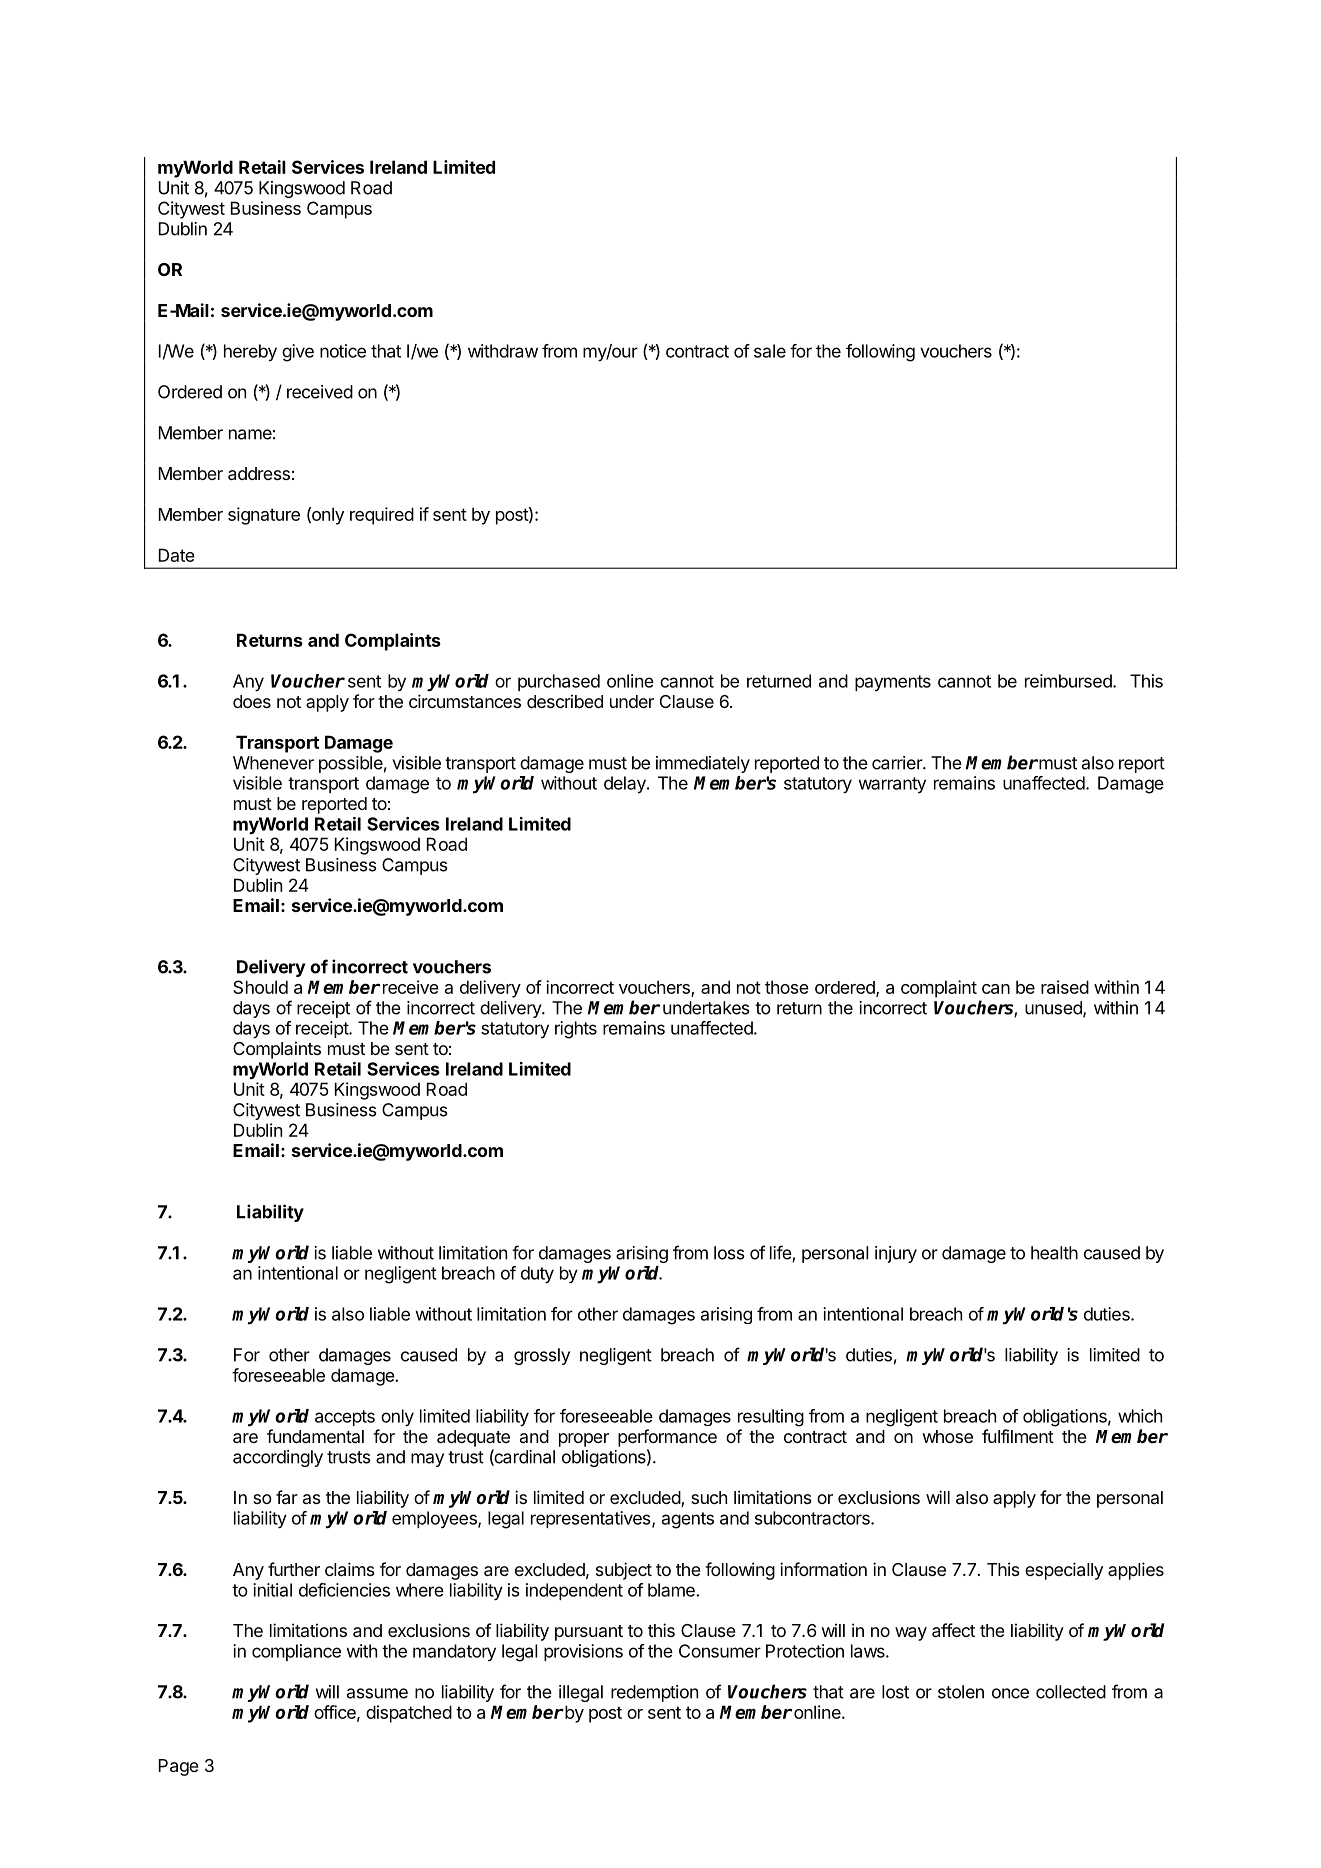  I want to click on assume, so click(377, 1693).
